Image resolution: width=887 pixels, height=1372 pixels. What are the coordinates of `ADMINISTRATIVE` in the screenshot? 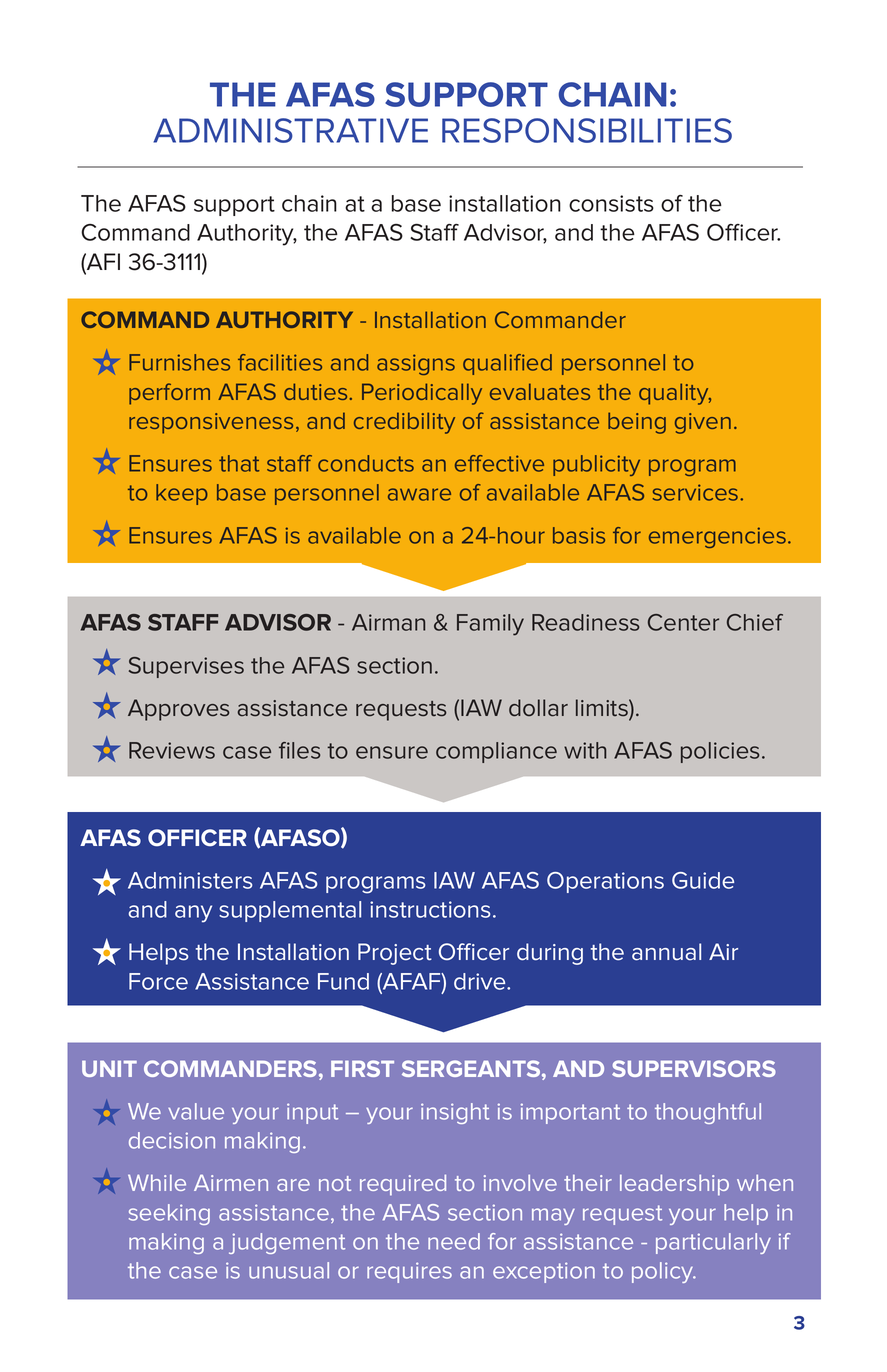 It's located at (290, 130).
